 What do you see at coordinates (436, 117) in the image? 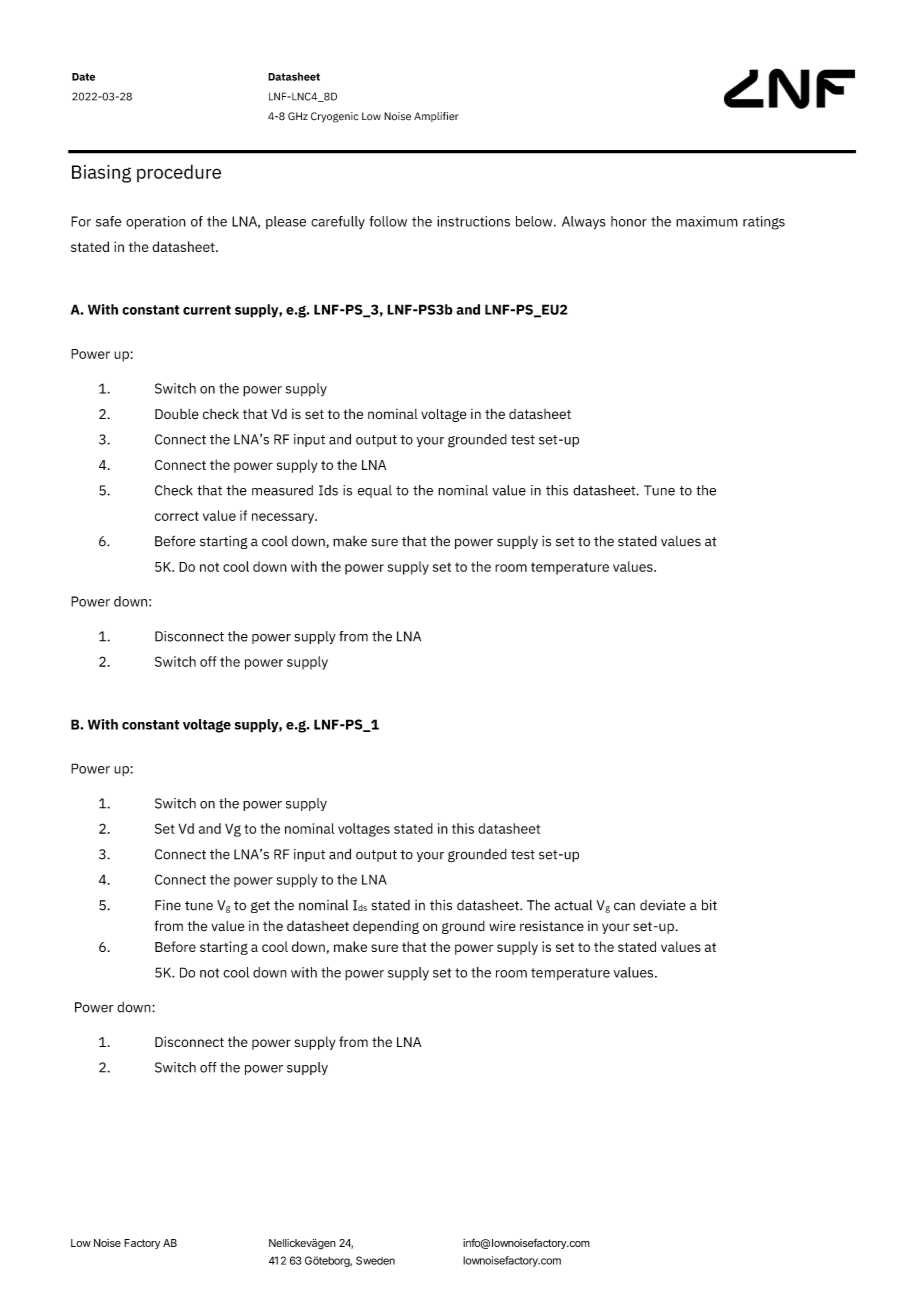
I see `Amplifier` at bounding box center [436, 117].
